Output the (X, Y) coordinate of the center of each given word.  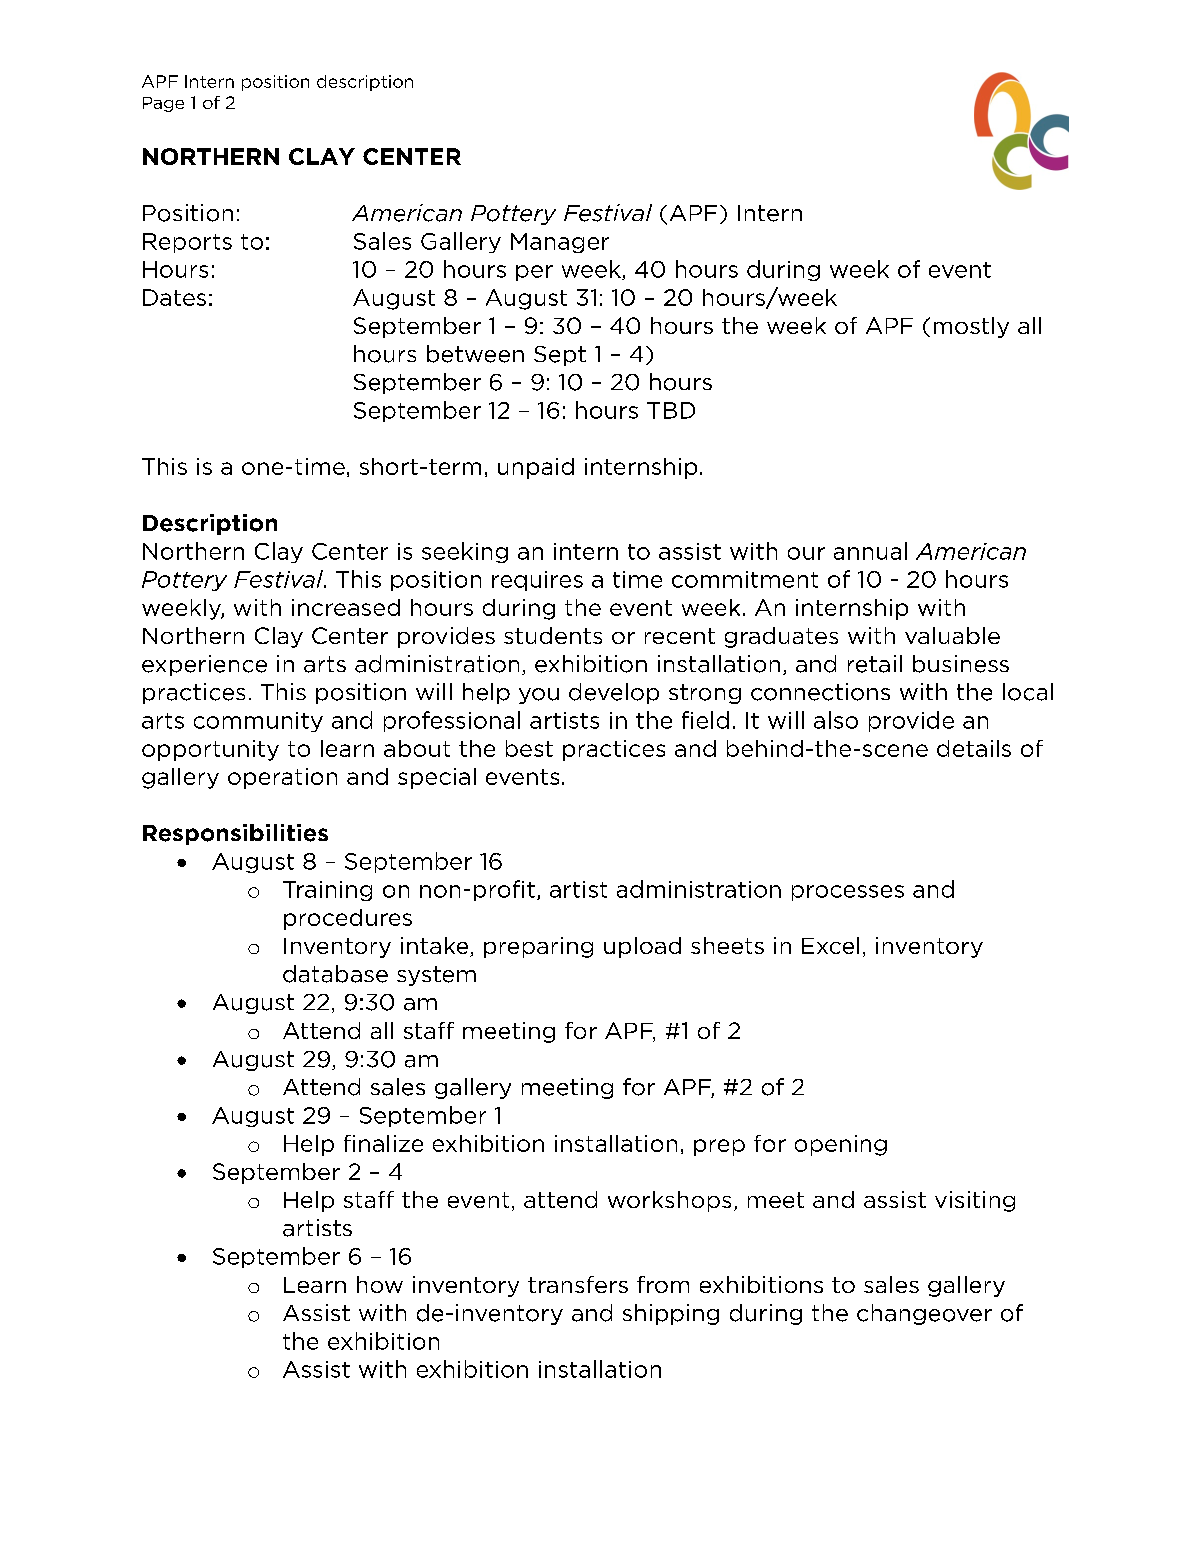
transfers (578, 1284)
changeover (924, 1314)
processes (848, 893)
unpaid (536, 468)
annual (870, 551)
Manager (560, 243)
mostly (971, 327)
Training (327, 891)
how (380, 1284)
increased (346, 607)
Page (163, 104)
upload (642, 947)
